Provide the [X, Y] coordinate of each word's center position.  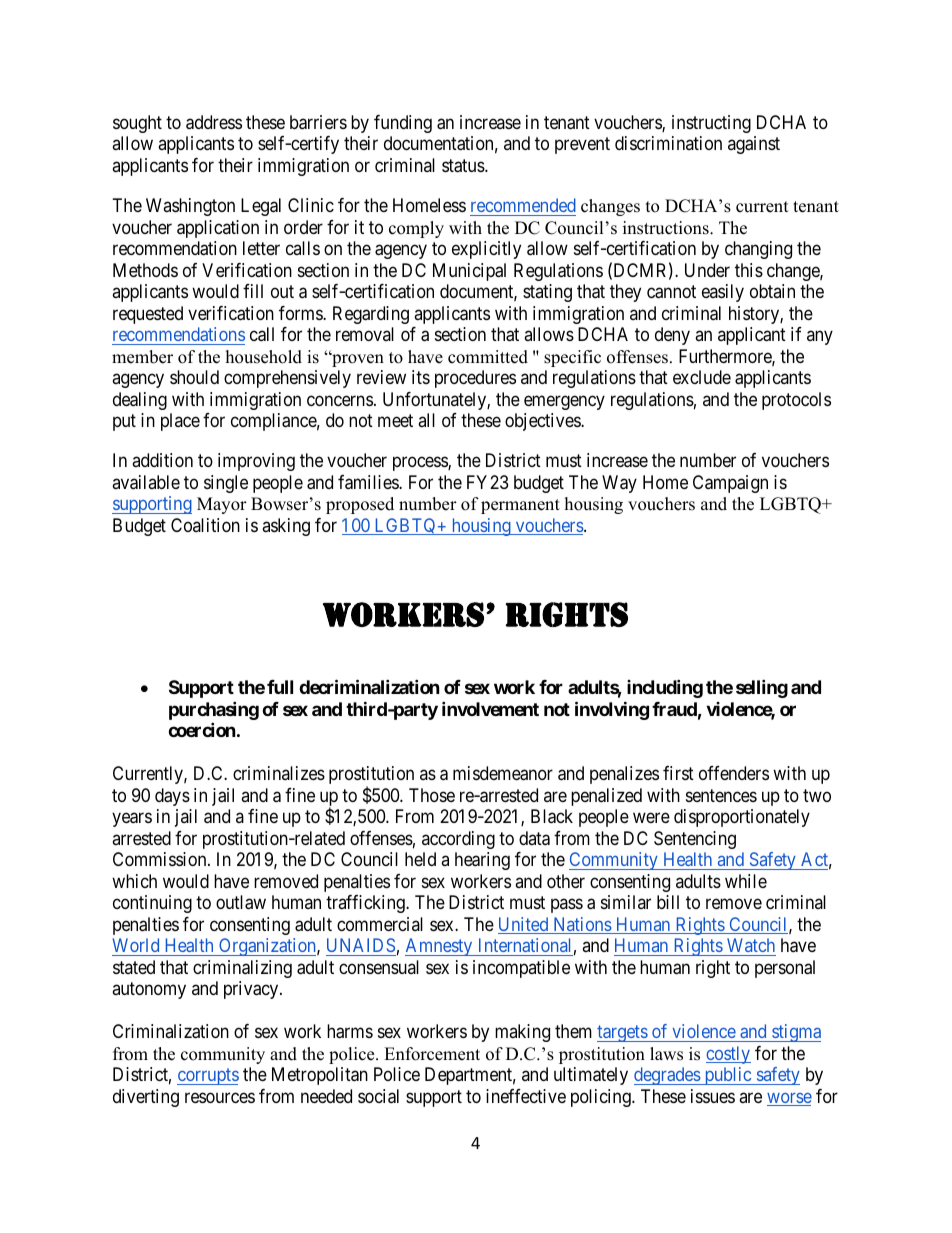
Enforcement [432, 1054]
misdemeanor [503, 773]
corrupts [208, 1076]
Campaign [730, 484]
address [214, 122]
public [727, 1076]
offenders [734, 773]
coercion [202, 729]
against [754, 145]
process [421, 464]
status [464, 166]
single [226, 484]
